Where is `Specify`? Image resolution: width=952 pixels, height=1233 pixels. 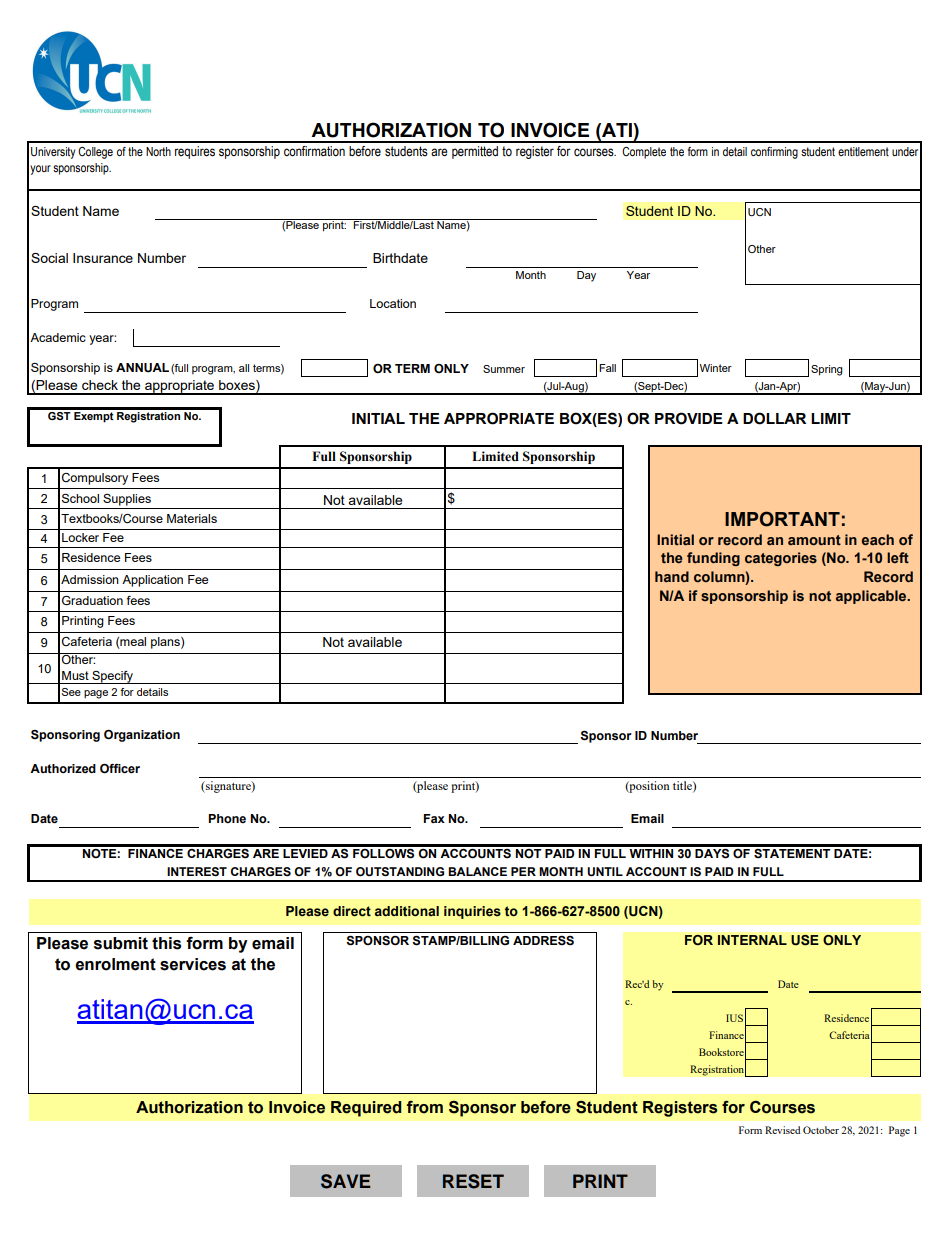 Specify is located at coordinates (113, 677).
